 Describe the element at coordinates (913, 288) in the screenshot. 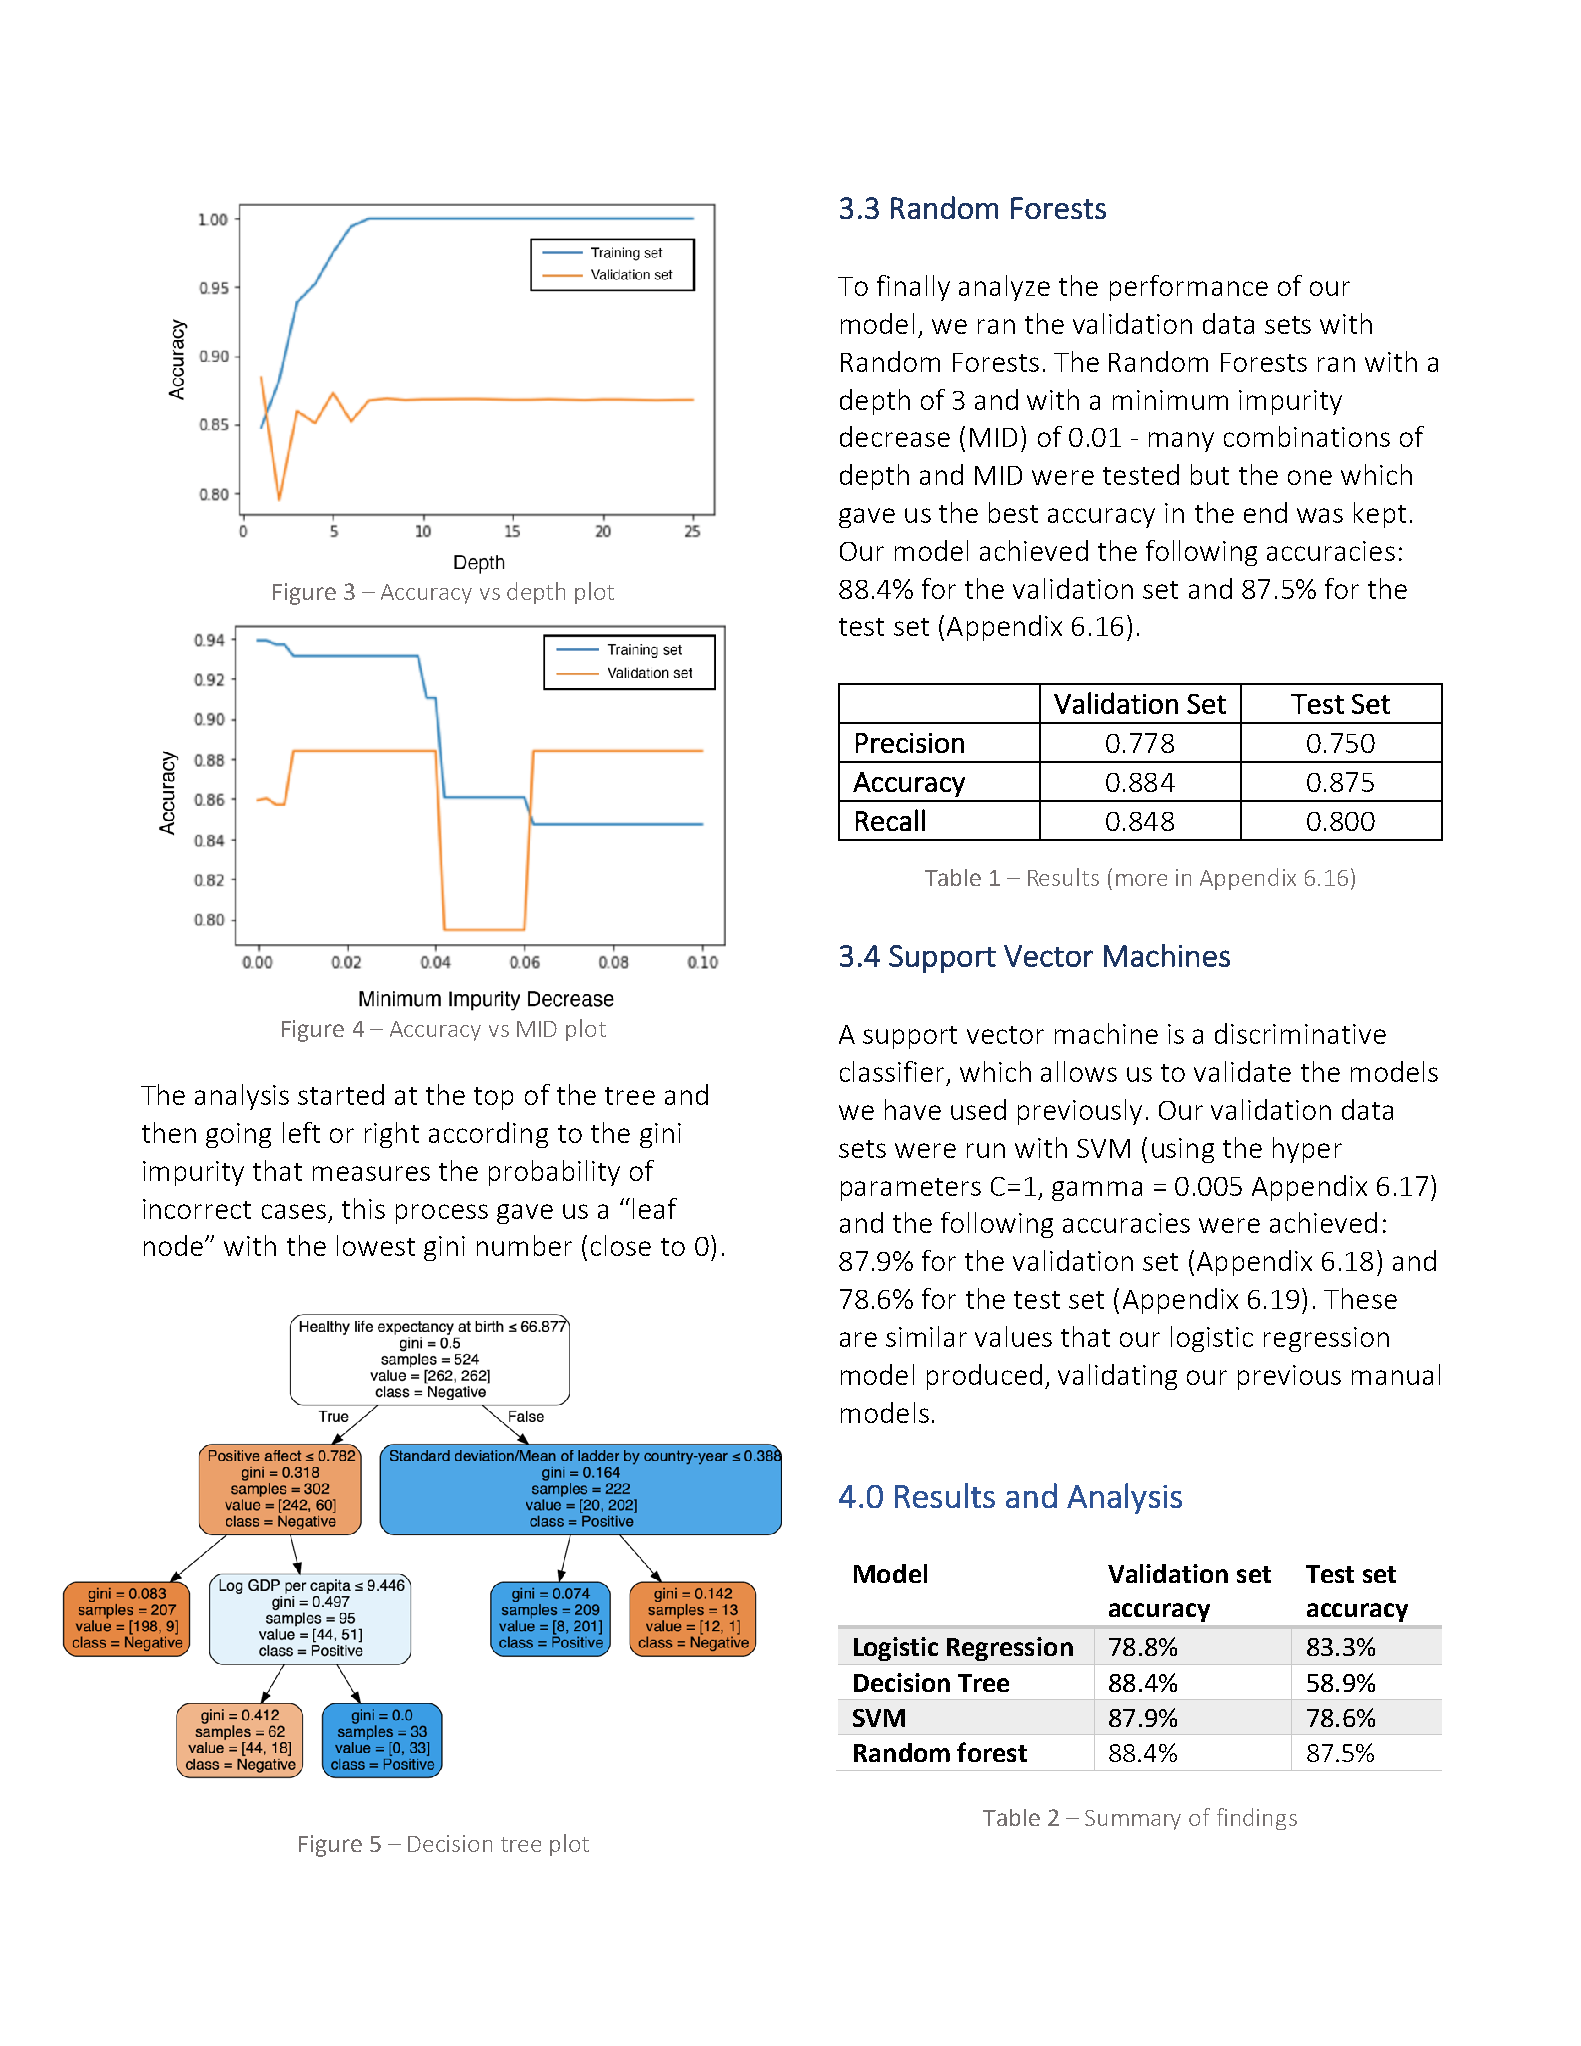

I see `finally` at that location.
